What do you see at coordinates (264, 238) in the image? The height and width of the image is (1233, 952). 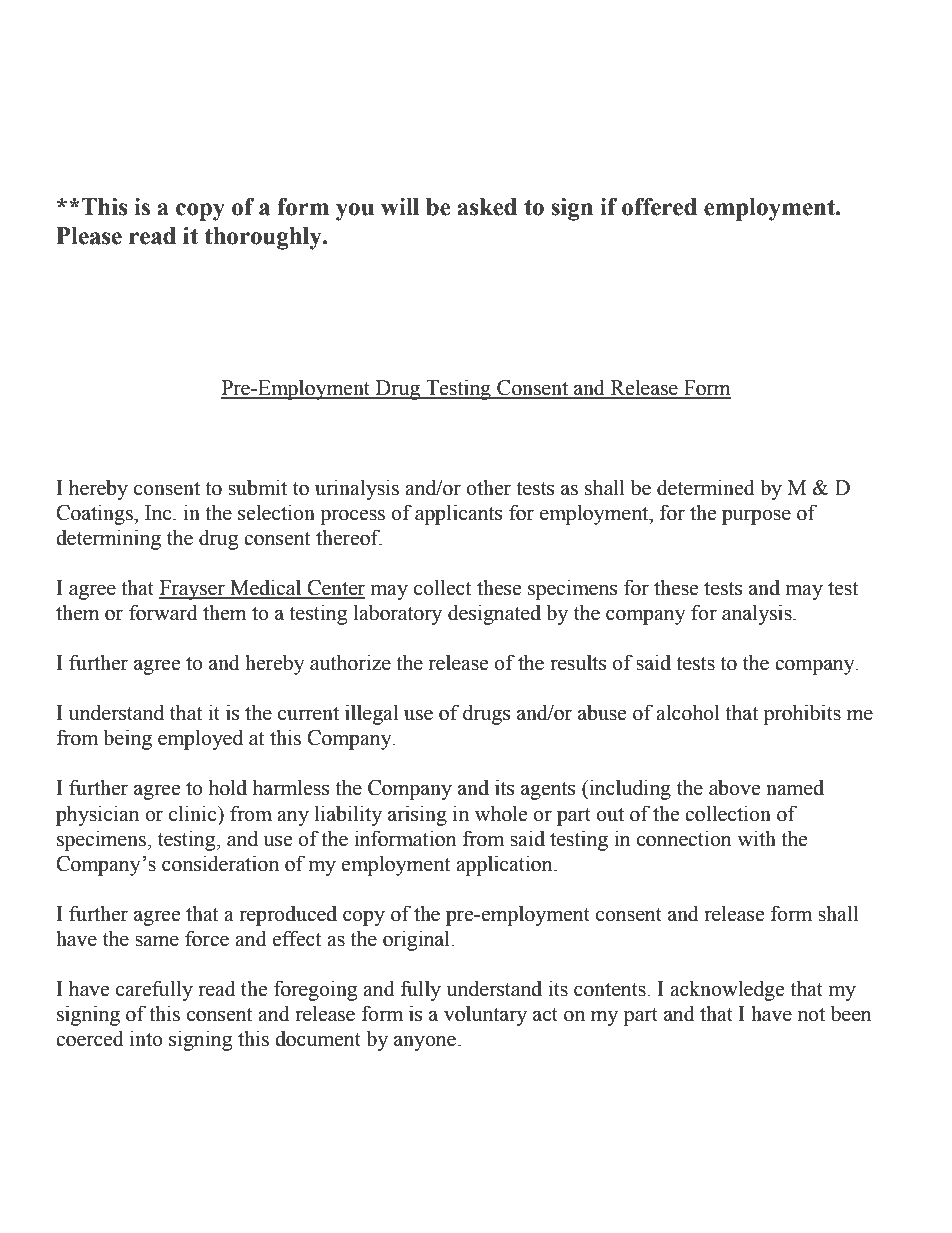 I see `thoroughly` at bounding box center [264, 238].
